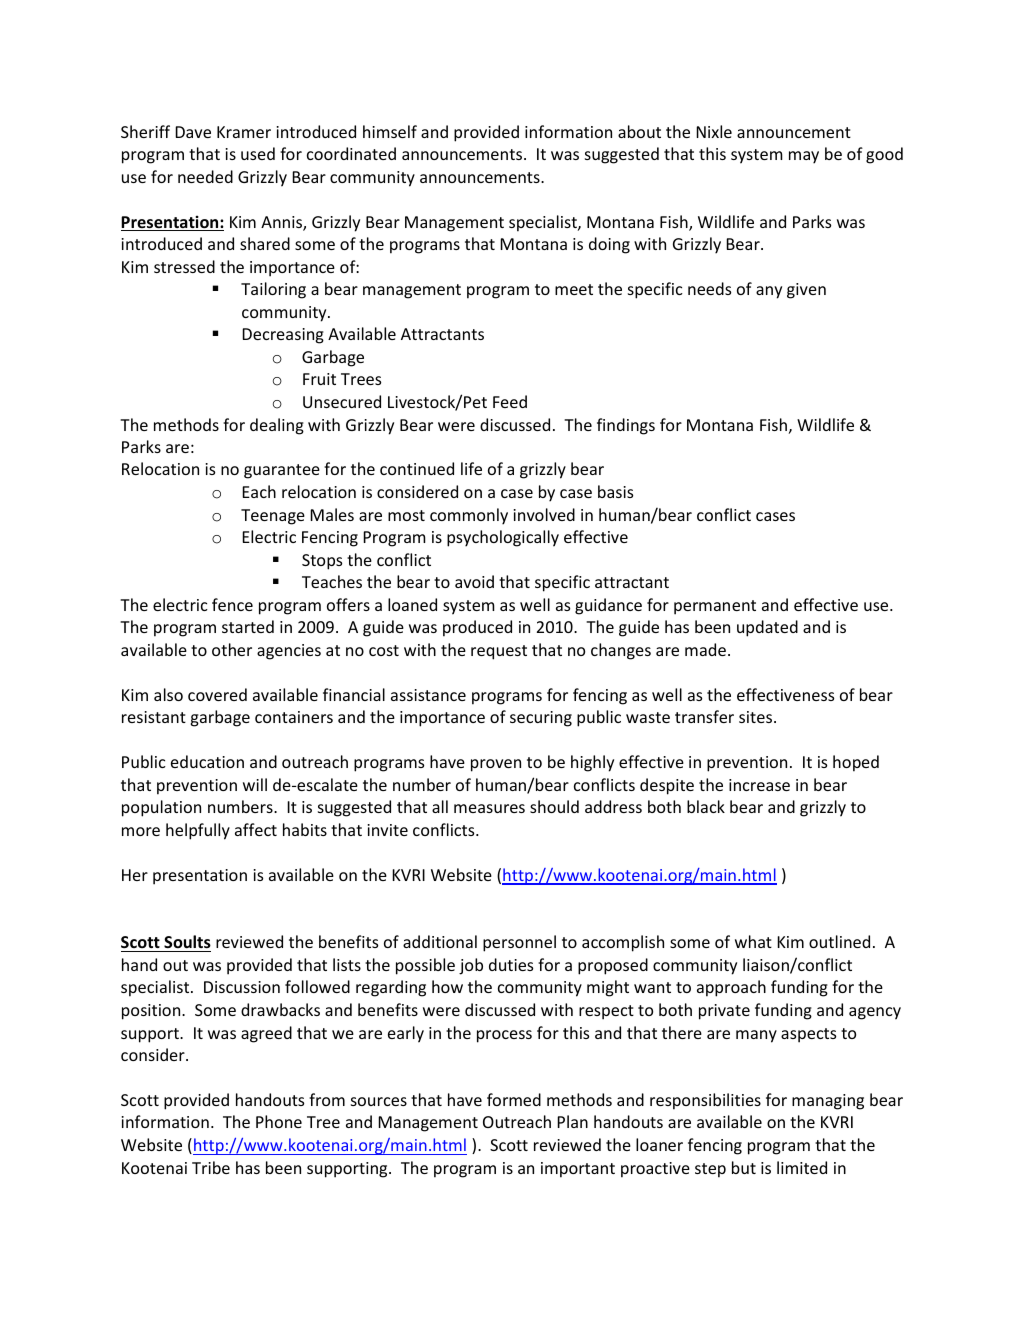 The image size is (1026, 1328). Describe the element at coordinates (232, 649) in the screenshot. I see `other` at that location.
